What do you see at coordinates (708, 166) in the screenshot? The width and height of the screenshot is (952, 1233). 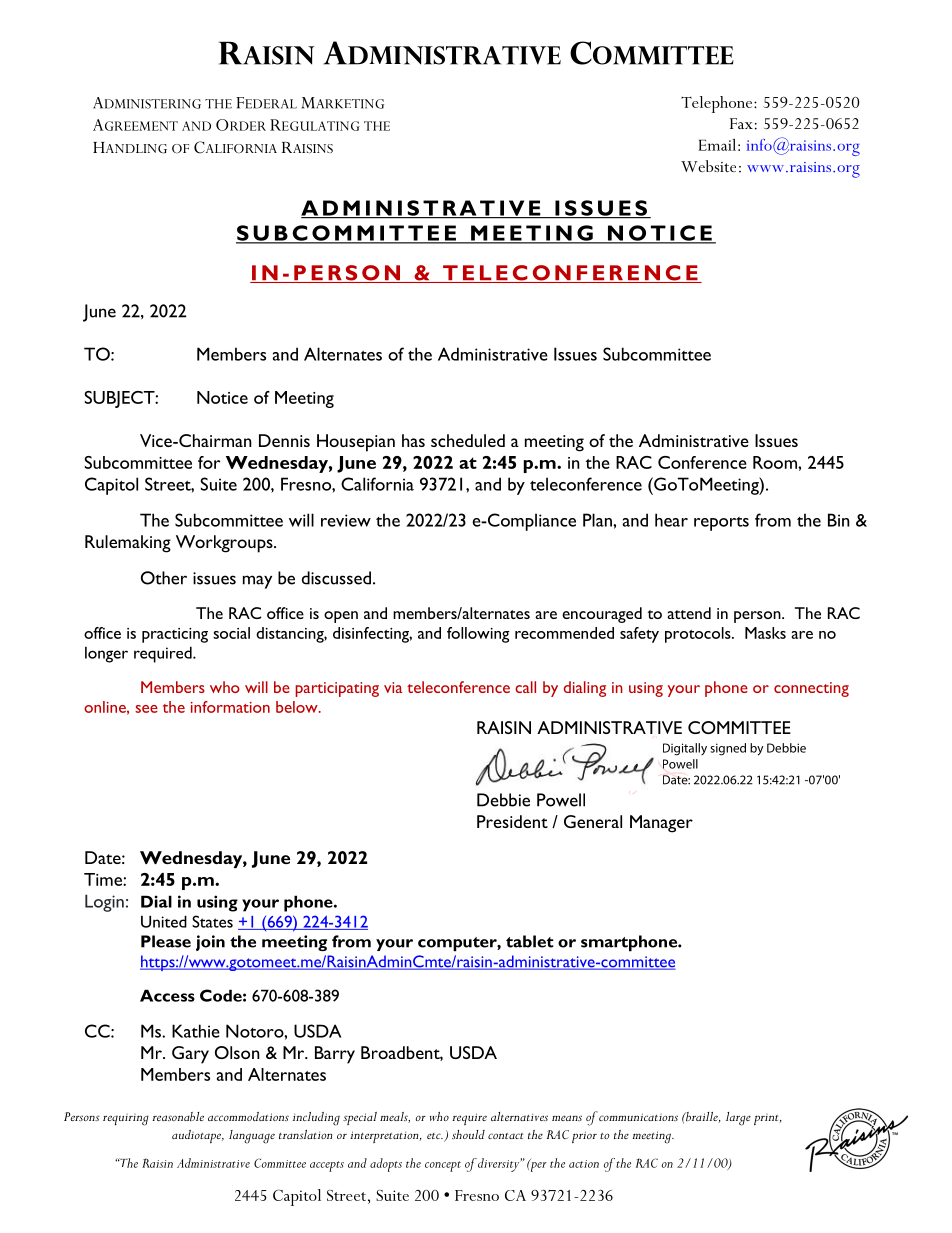 I see `Website` at bounding box center [708, 166].
